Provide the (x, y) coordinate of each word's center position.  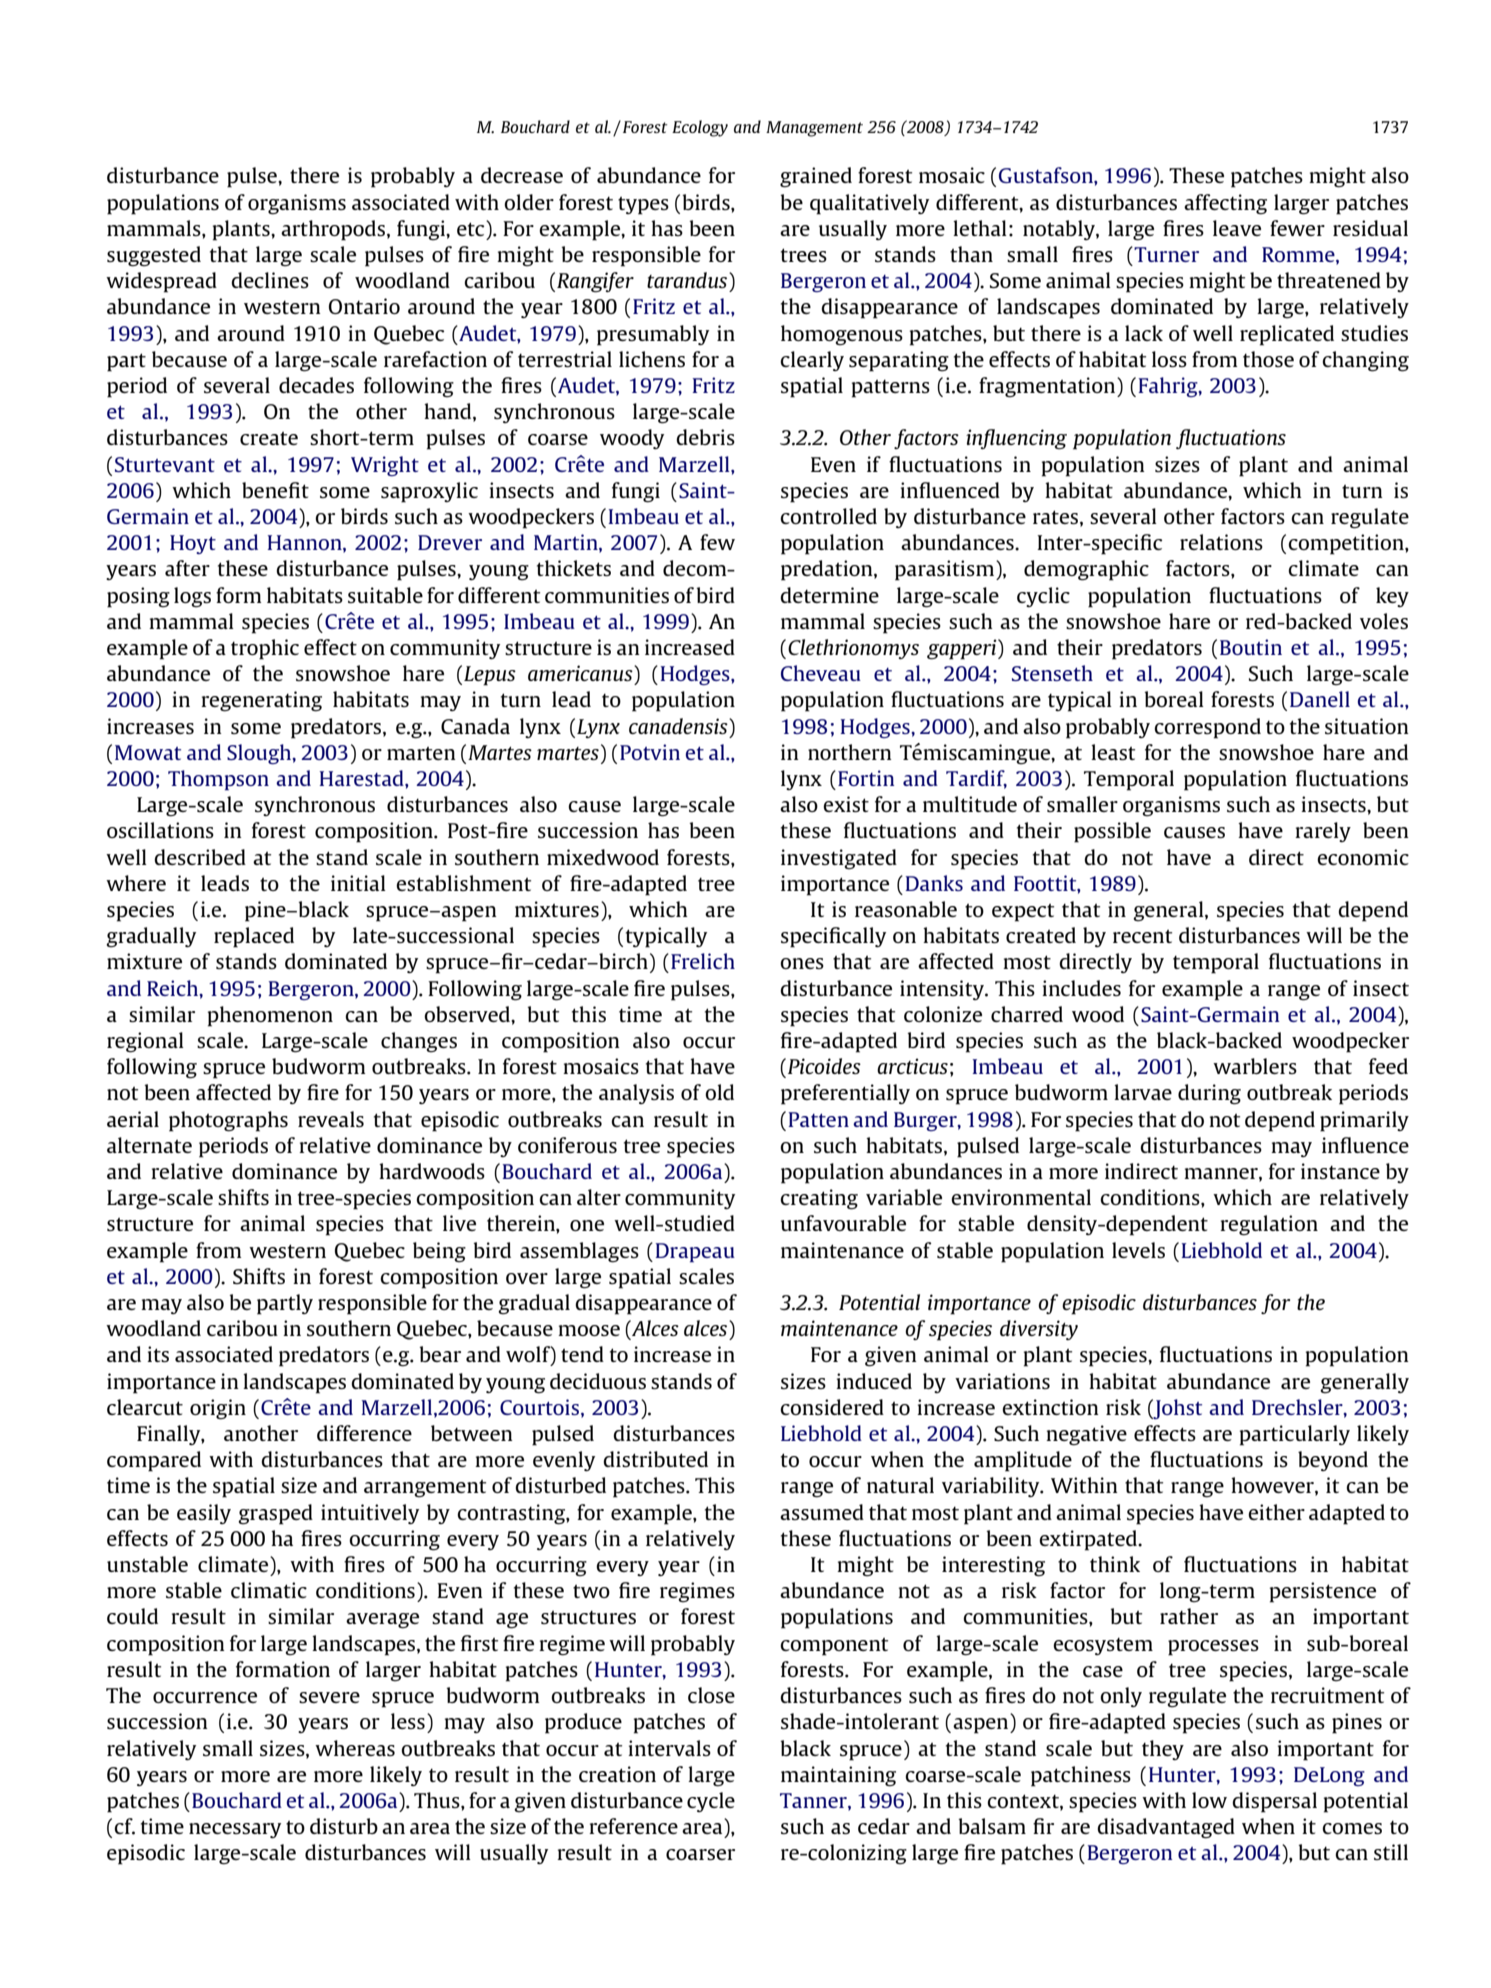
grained (816, 177)
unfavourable (843, 1223)
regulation (1269, 1225)
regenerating (261, 701)
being (439, 1252)
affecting (1225, 204)
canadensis (679, 726)
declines (270, 280)
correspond (1207, 728)
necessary (235, 1830)
